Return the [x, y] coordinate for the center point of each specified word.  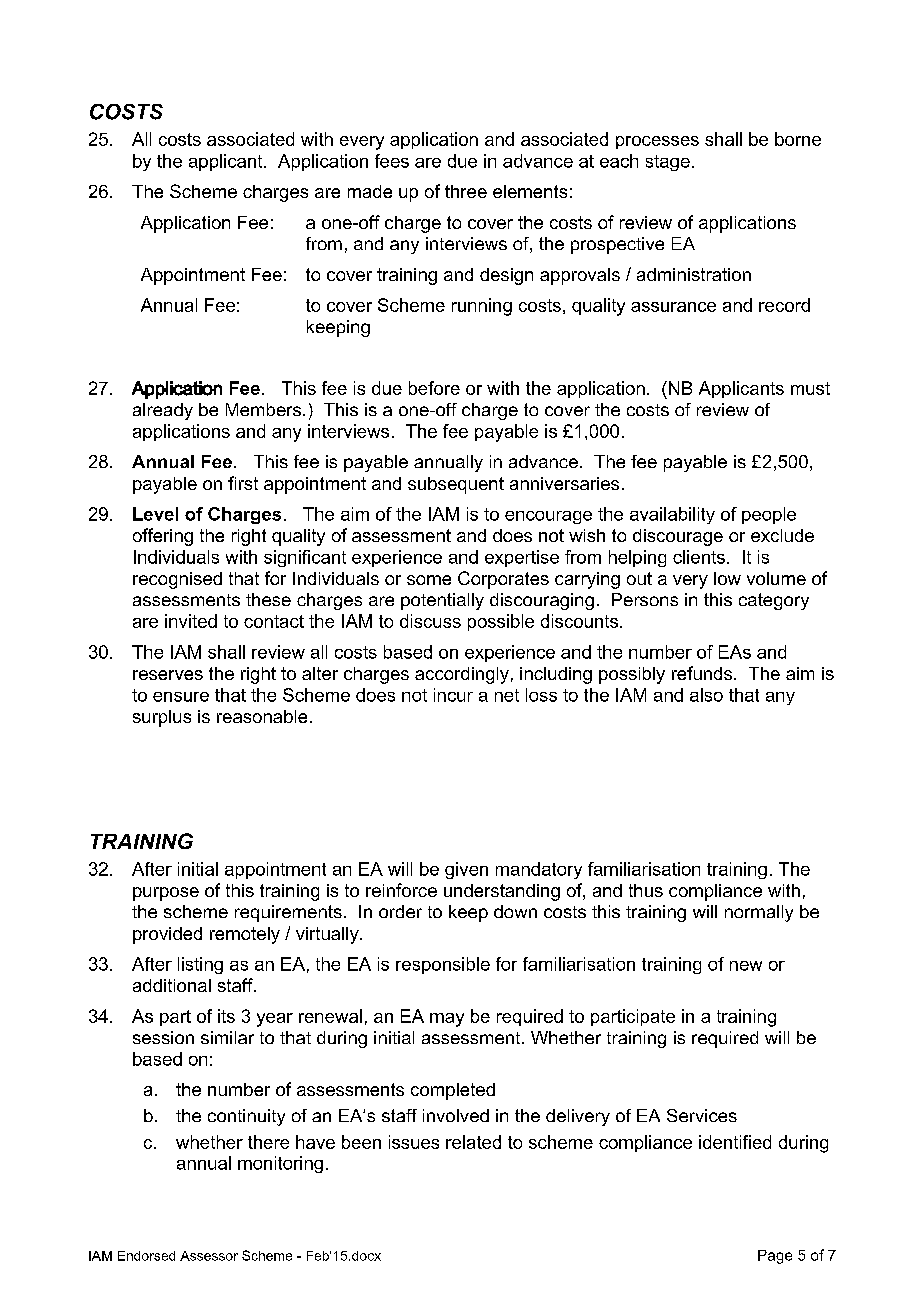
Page [775, 1257]
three [466, 191]
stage [668, 163]
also [706, 695]
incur [453, 695]
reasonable [262, 716]
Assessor [209, 1256]
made [370, 191]
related [473, 1142]
